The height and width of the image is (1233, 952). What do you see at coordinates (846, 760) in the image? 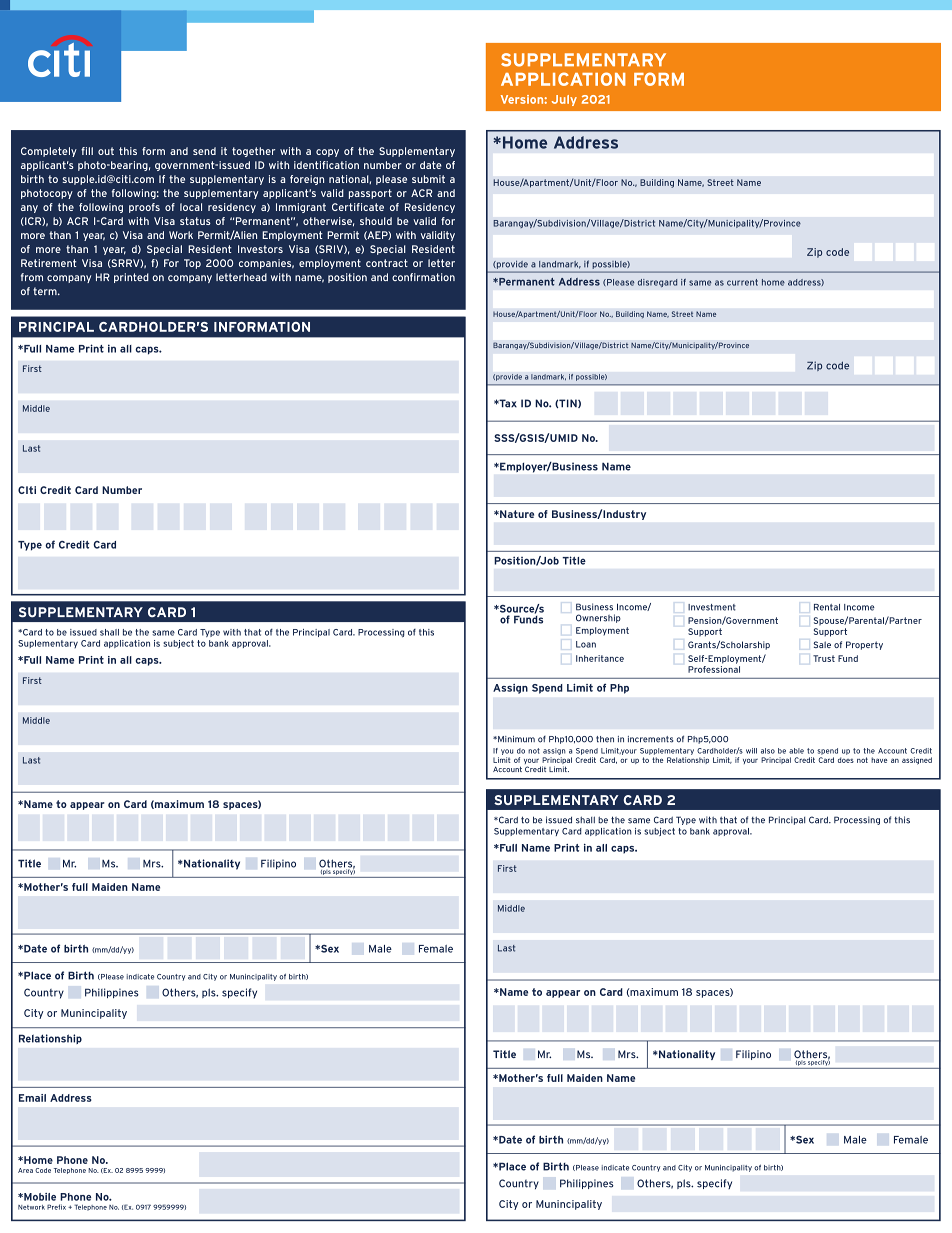
I see `does` at bounding box center [846, 760].
